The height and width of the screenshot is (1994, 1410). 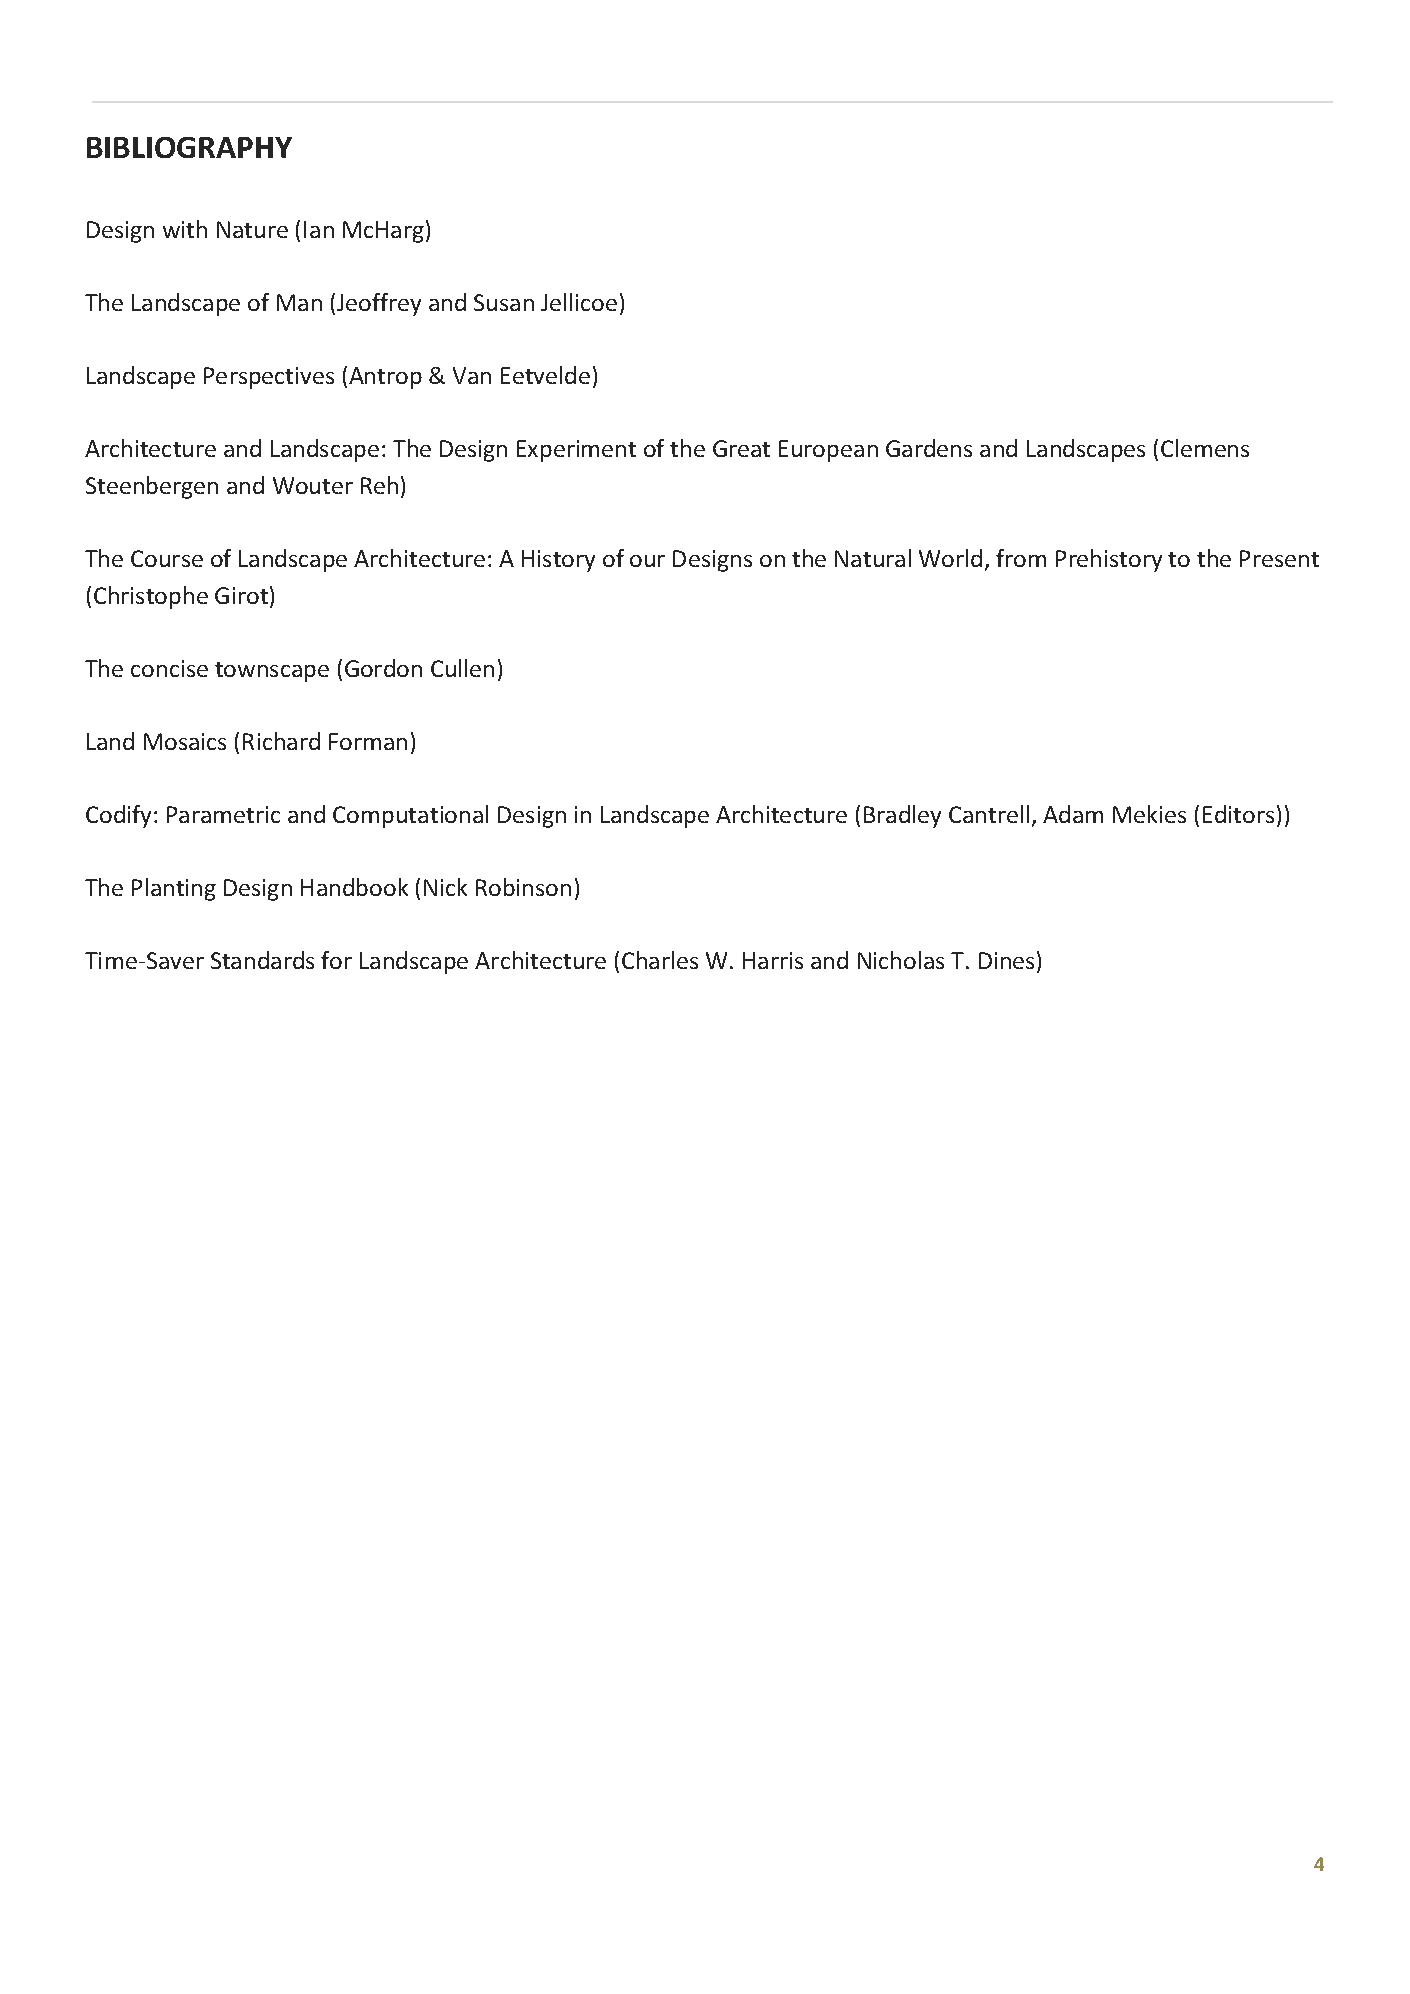 What do you see at coordinates (269, 378) in the screenshot?
I see `Perspectives` at bounding box center [269, 378].
